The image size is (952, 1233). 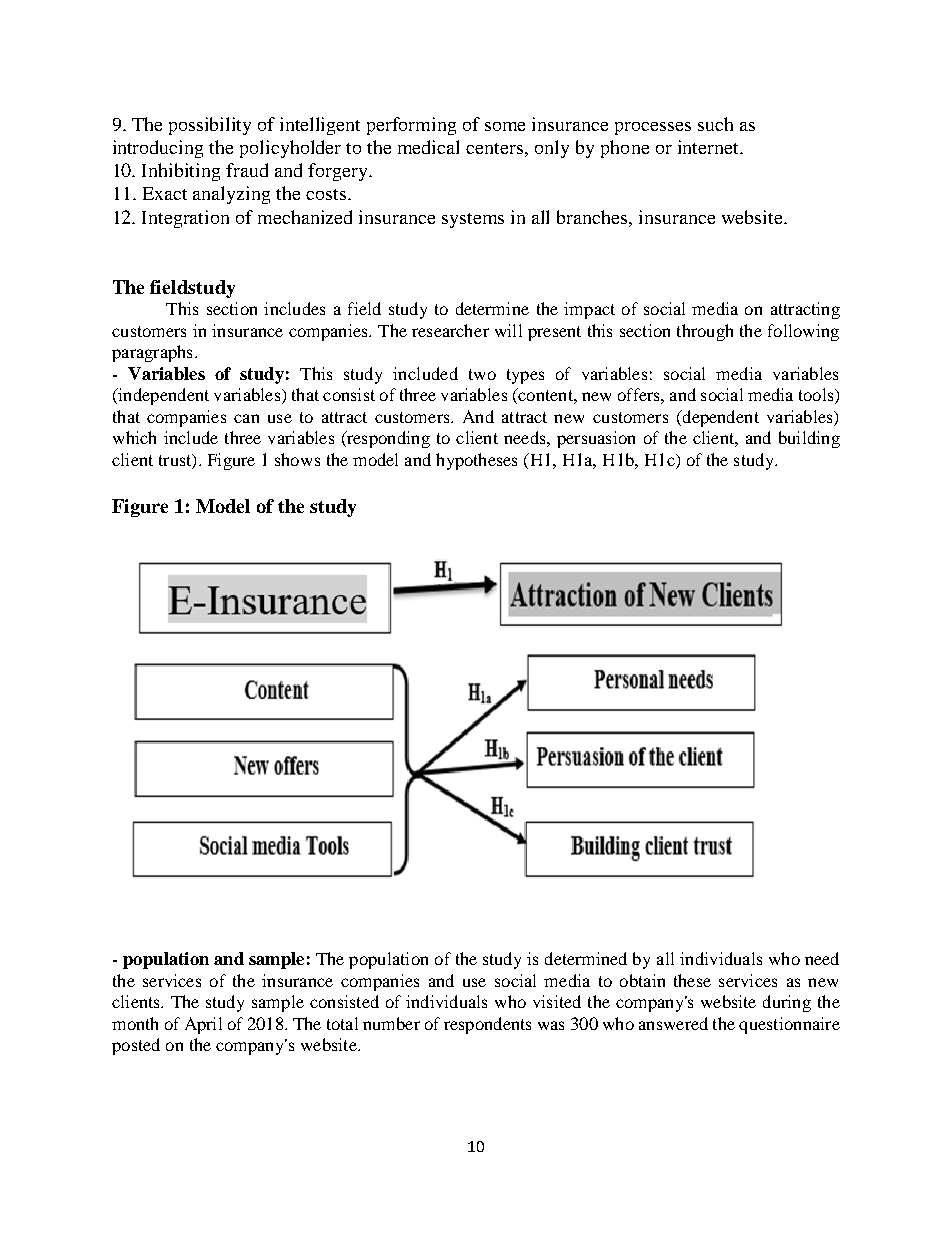 What do you see at coordinates (487, 1025) in the screenshot?
I see `respondents` at bounding box center [487, 1025].
